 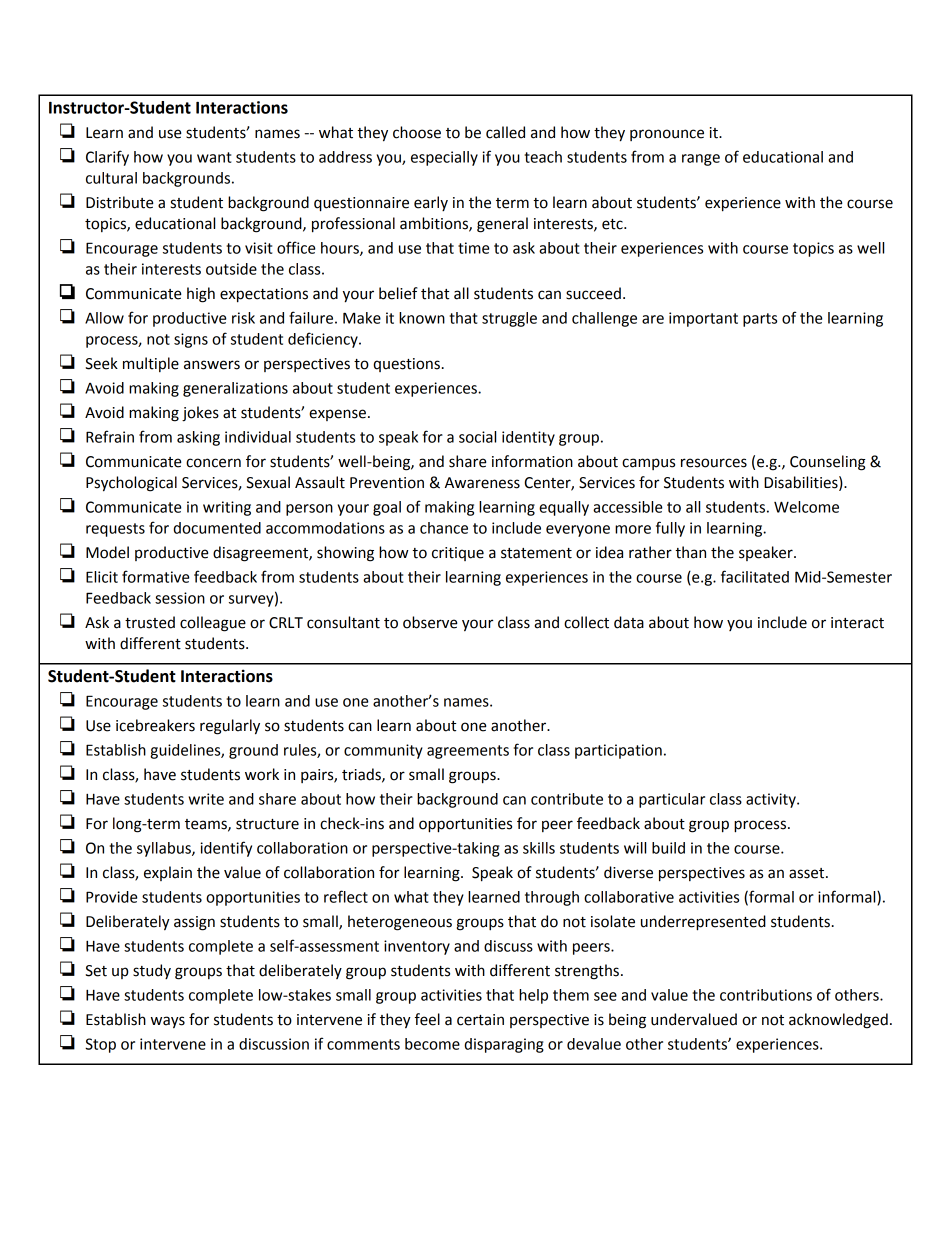 I want to click on agreements, so click(x=468, y=752).
